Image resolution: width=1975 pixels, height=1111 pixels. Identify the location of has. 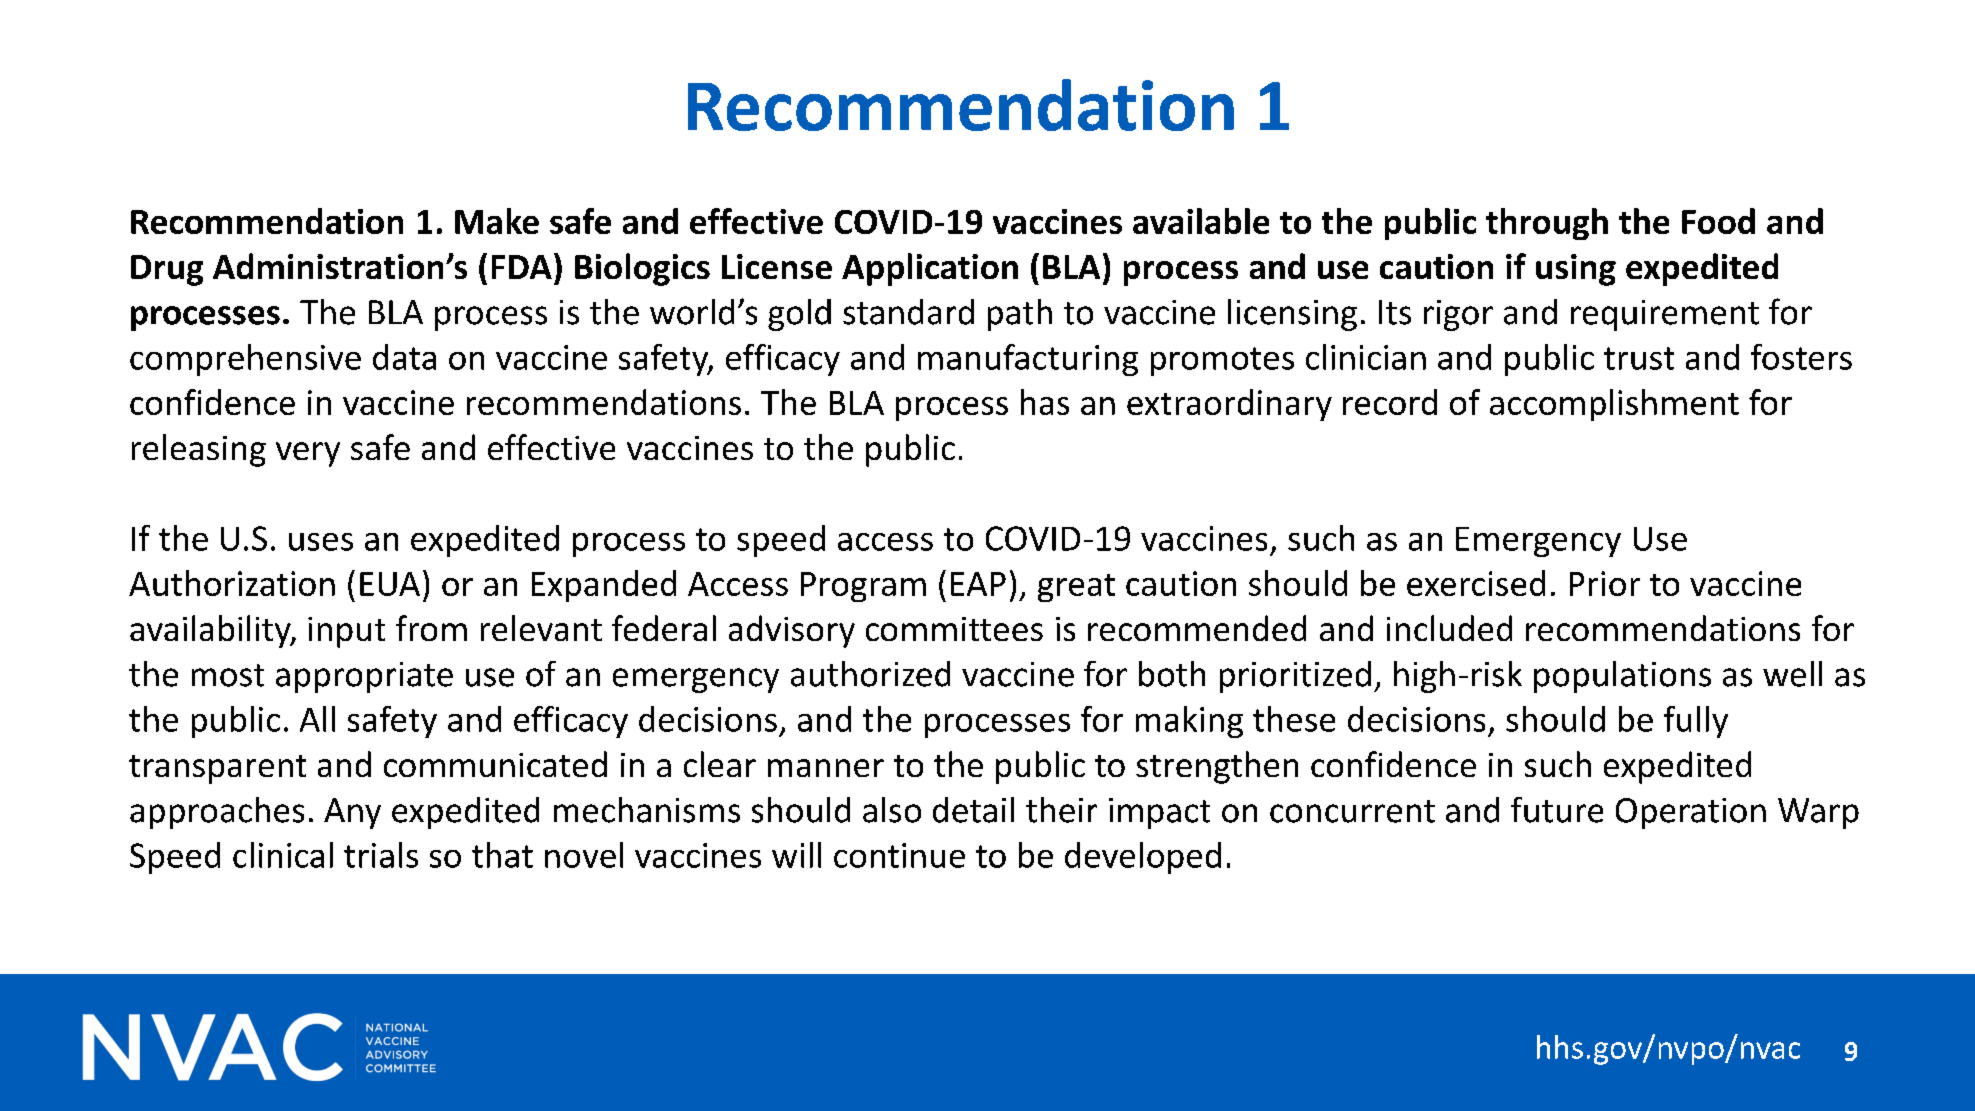
(1045, 402).
